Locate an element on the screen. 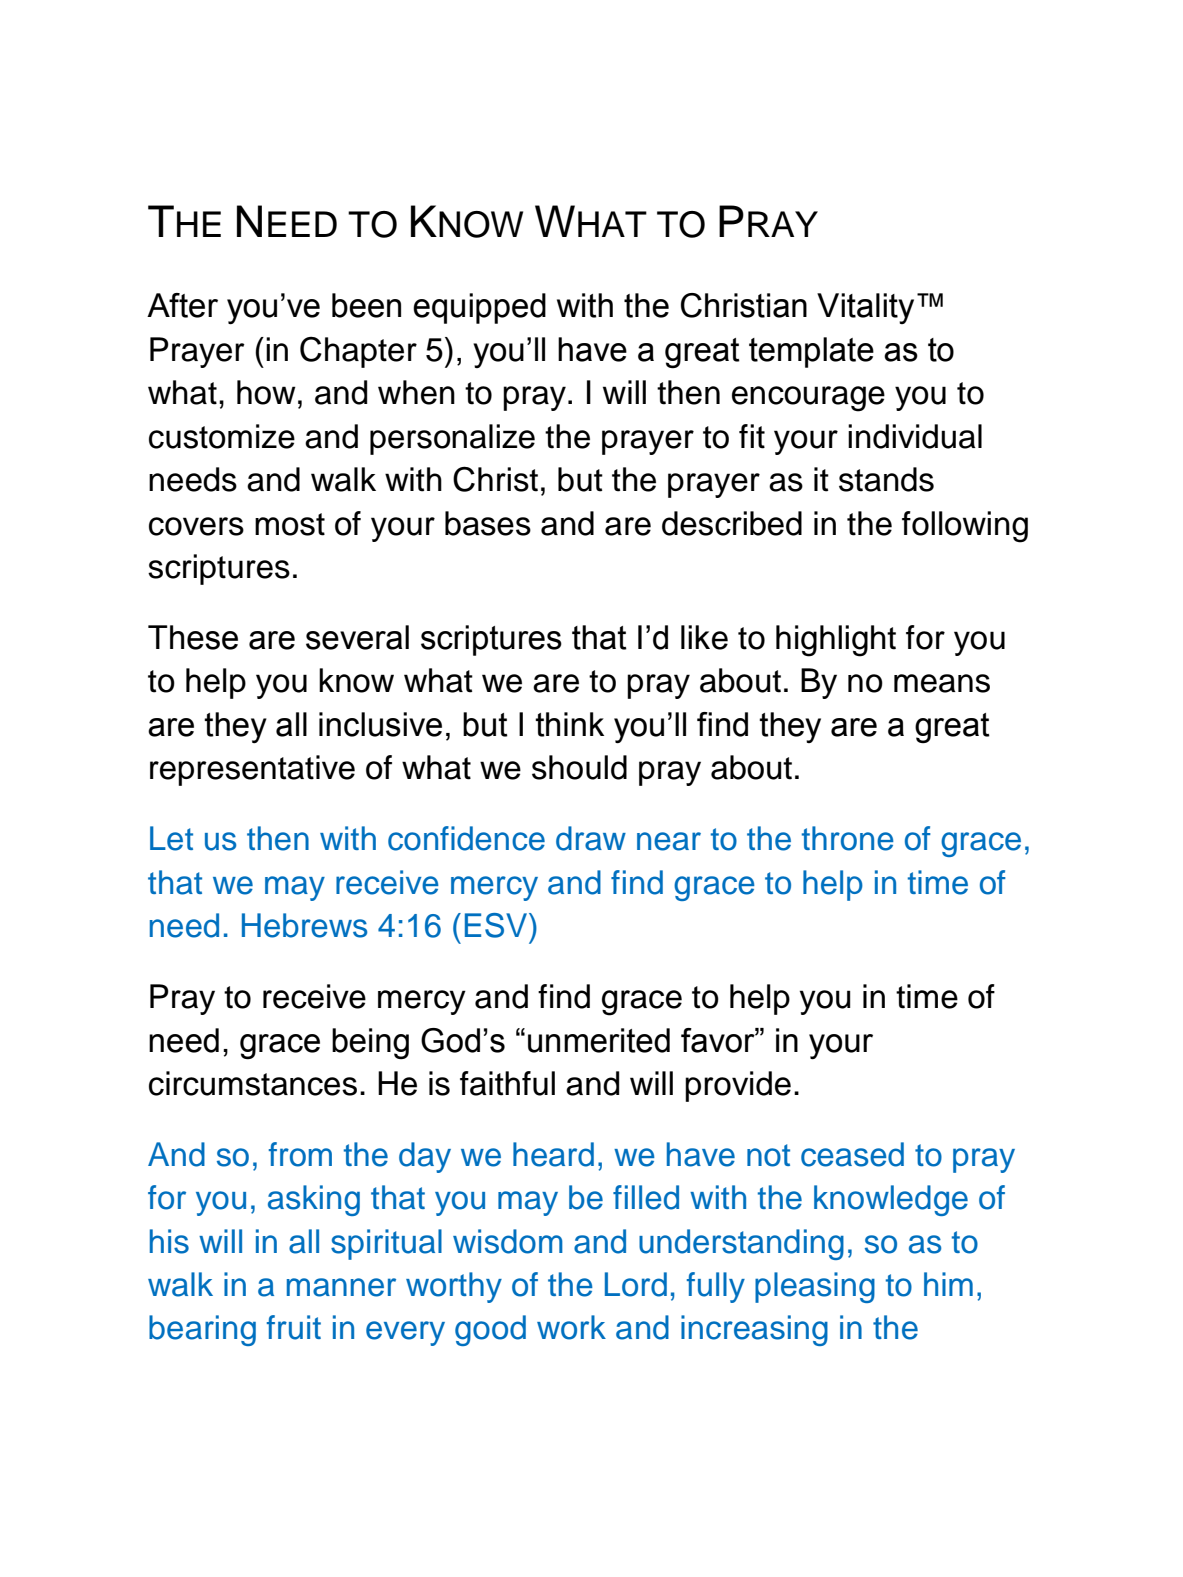  Hebrews is located at coordinates (304, 925).
